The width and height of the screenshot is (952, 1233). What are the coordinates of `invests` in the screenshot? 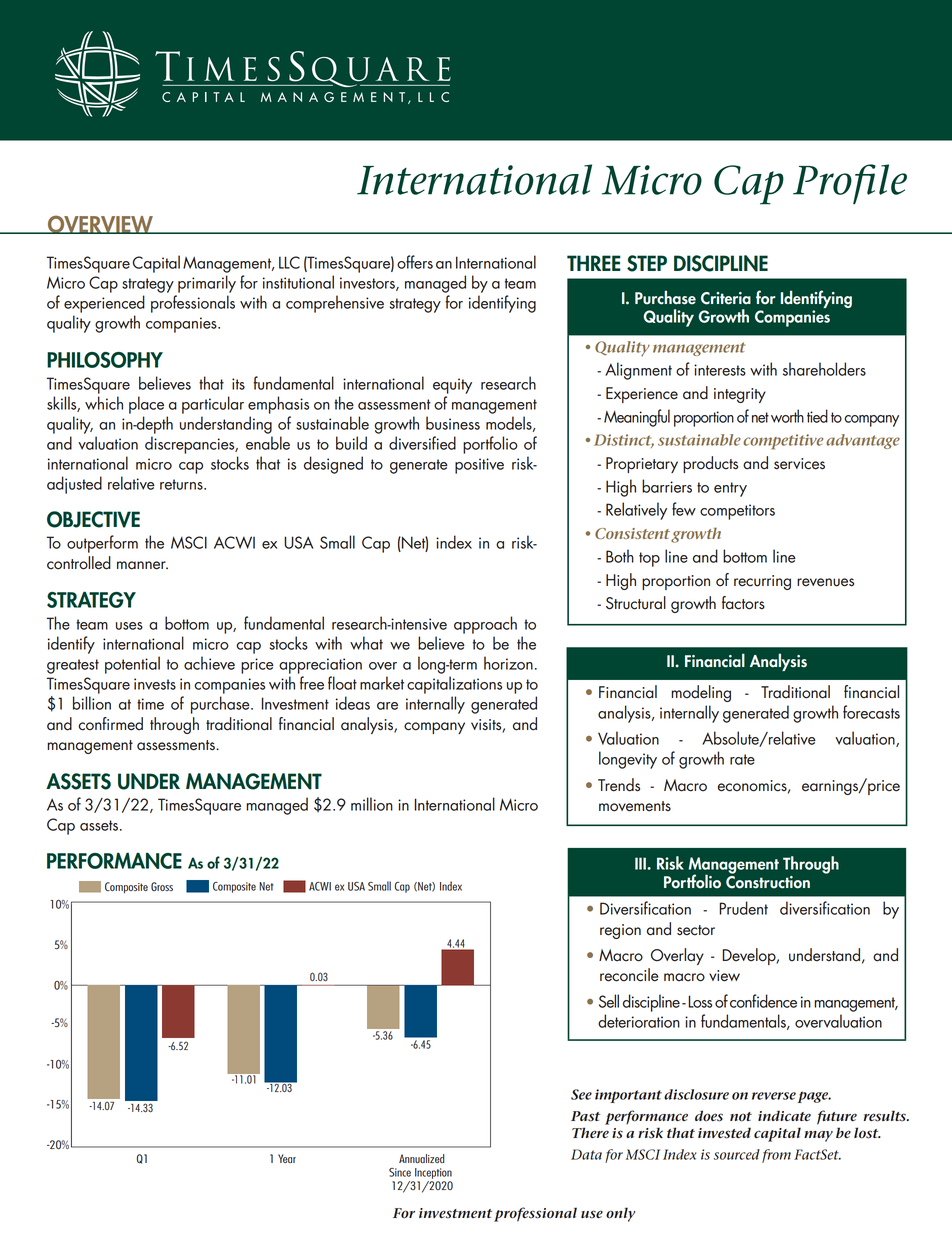 It's located at (155, 684).
